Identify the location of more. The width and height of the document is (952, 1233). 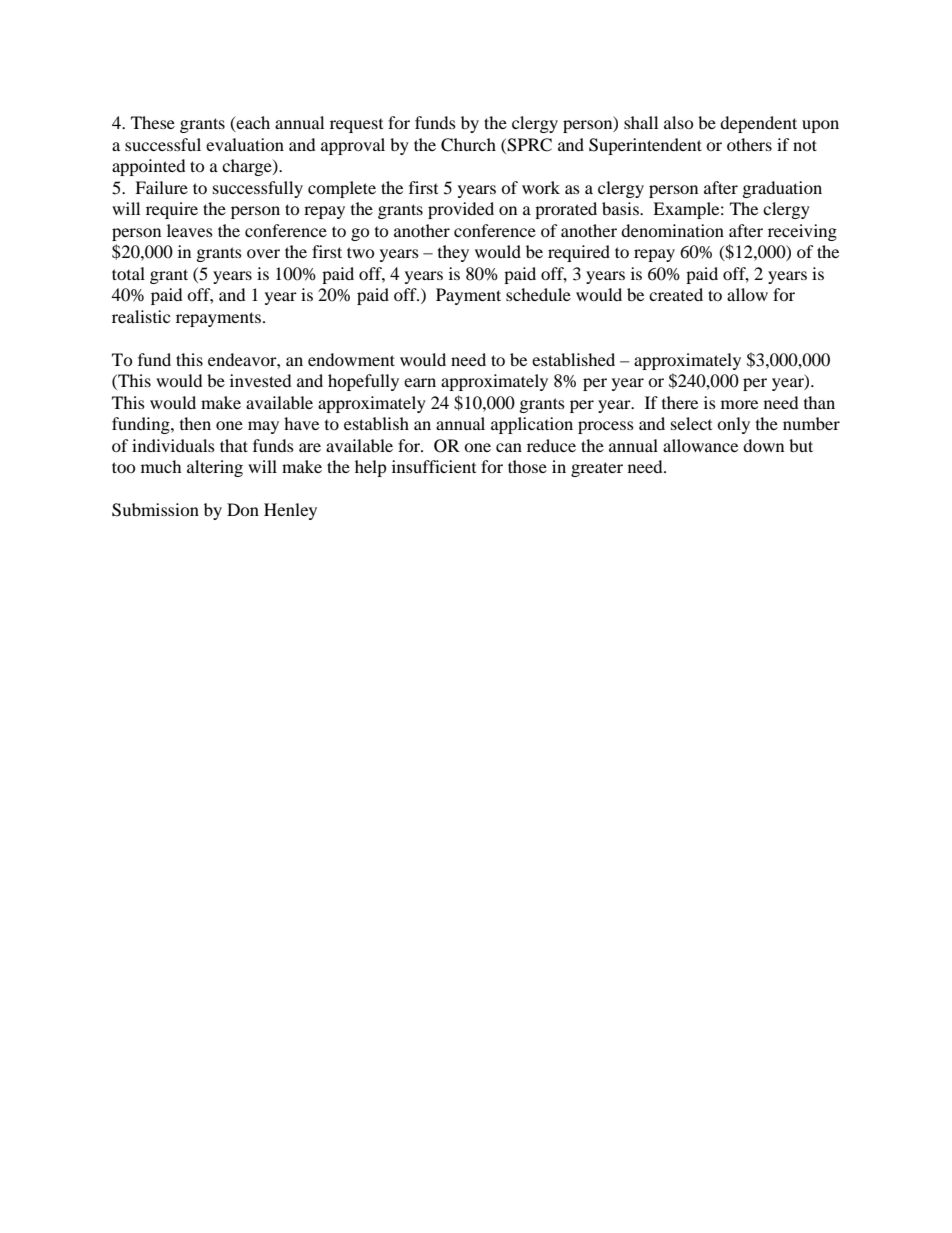
(739, 404).
